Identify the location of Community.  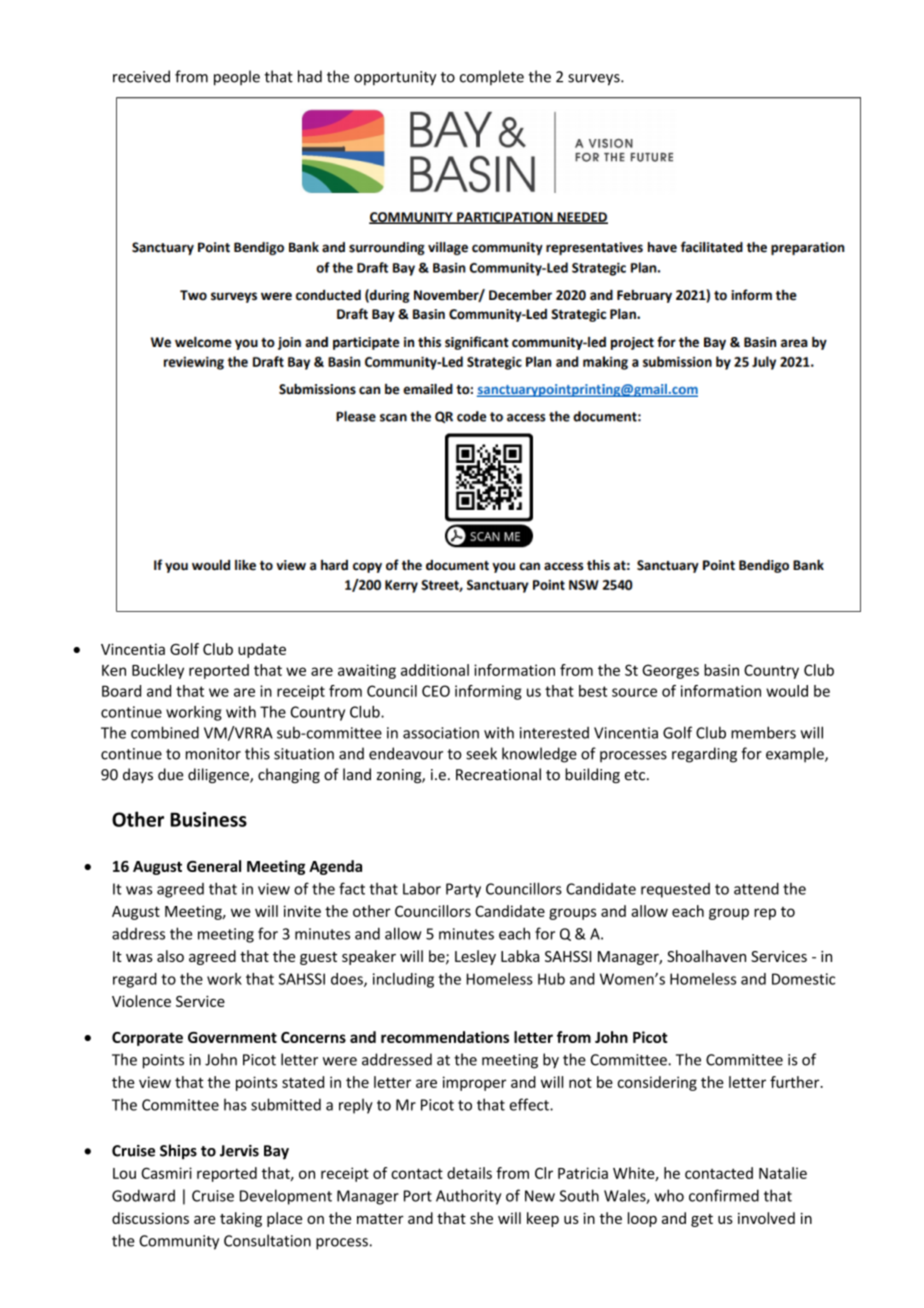
(179, 1242).
